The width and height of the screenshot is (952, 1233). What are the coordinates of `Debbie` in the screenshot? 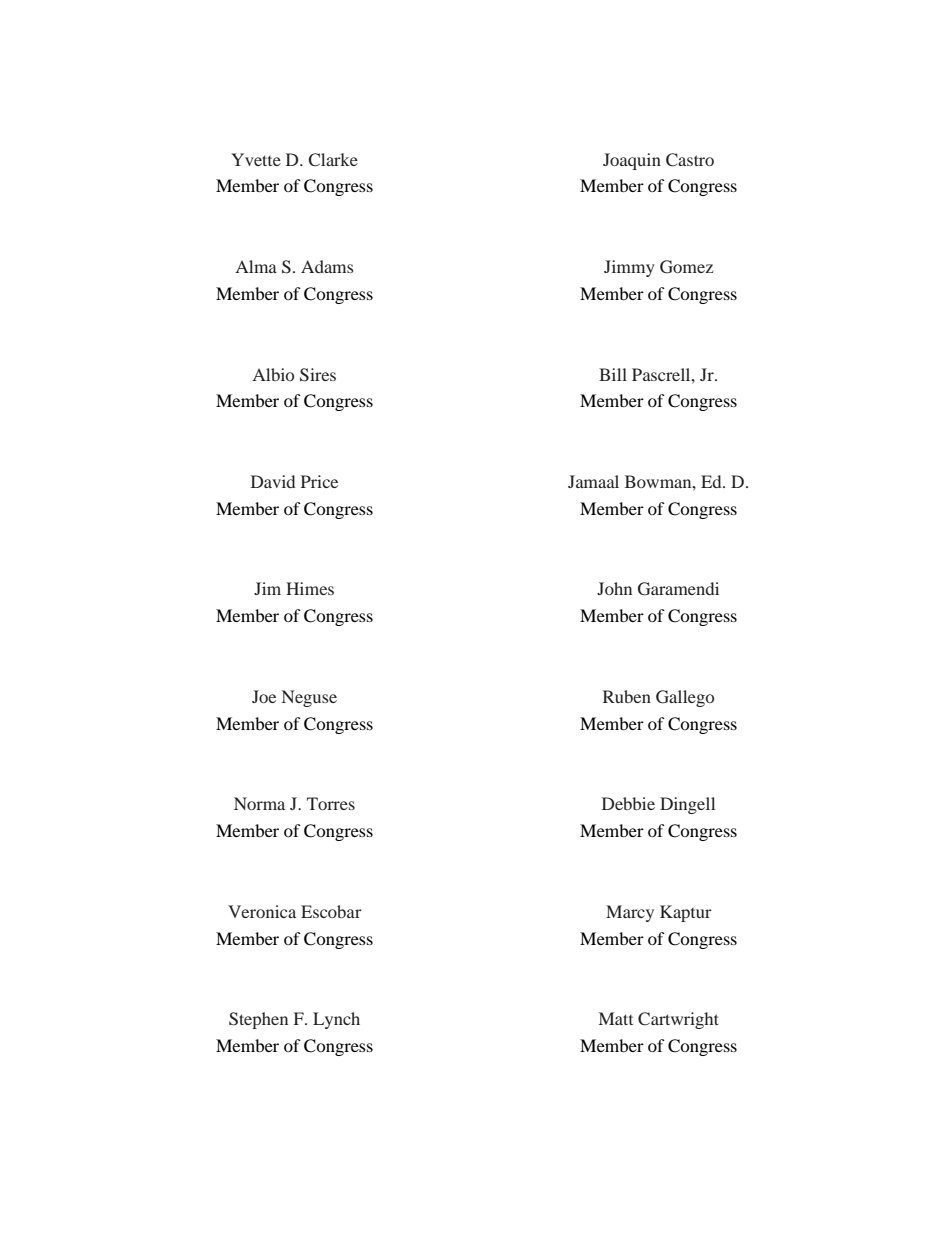 It's located at (628, 803).
